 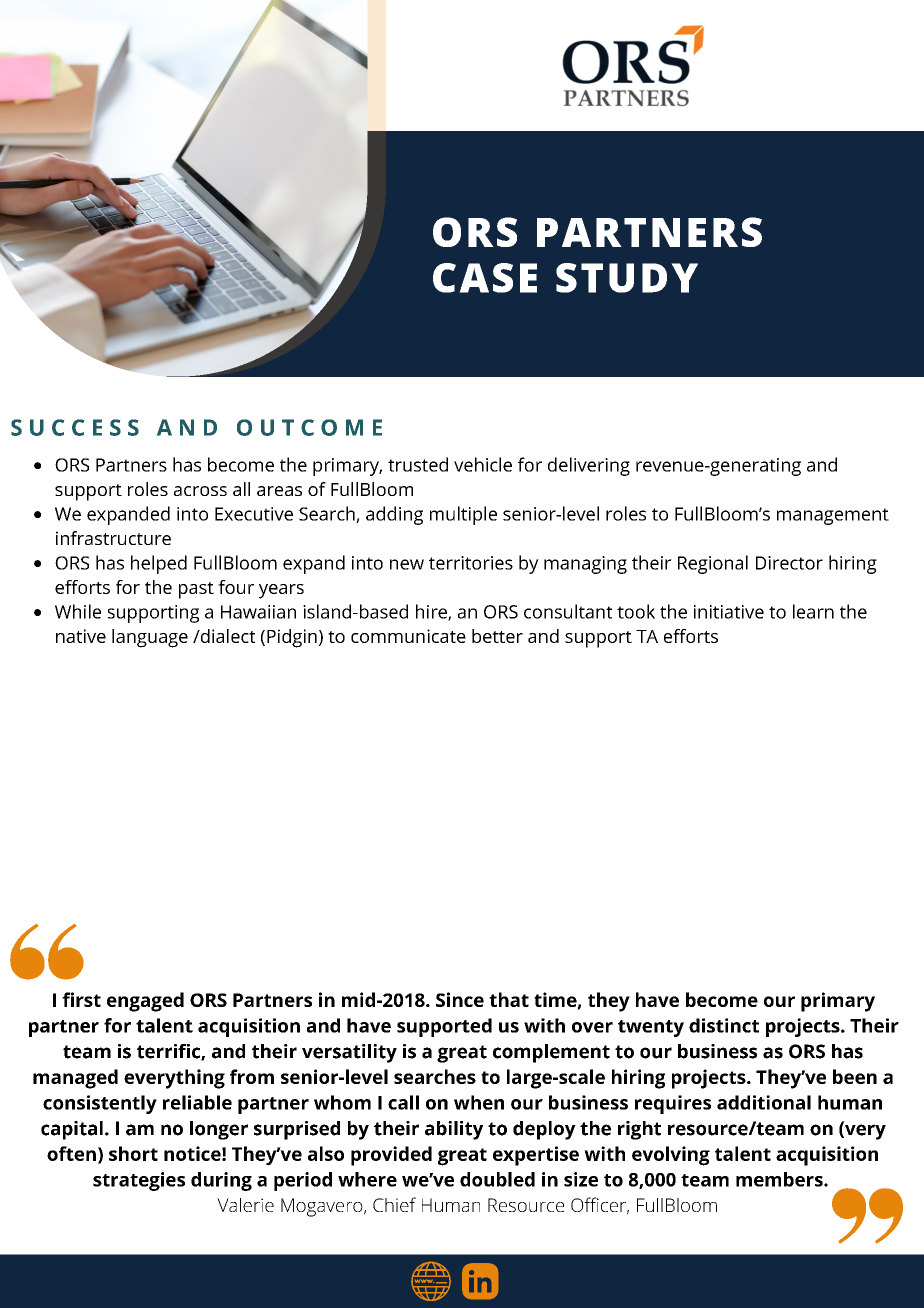 I want to click on STUDY, so click(x=627, y=278).
